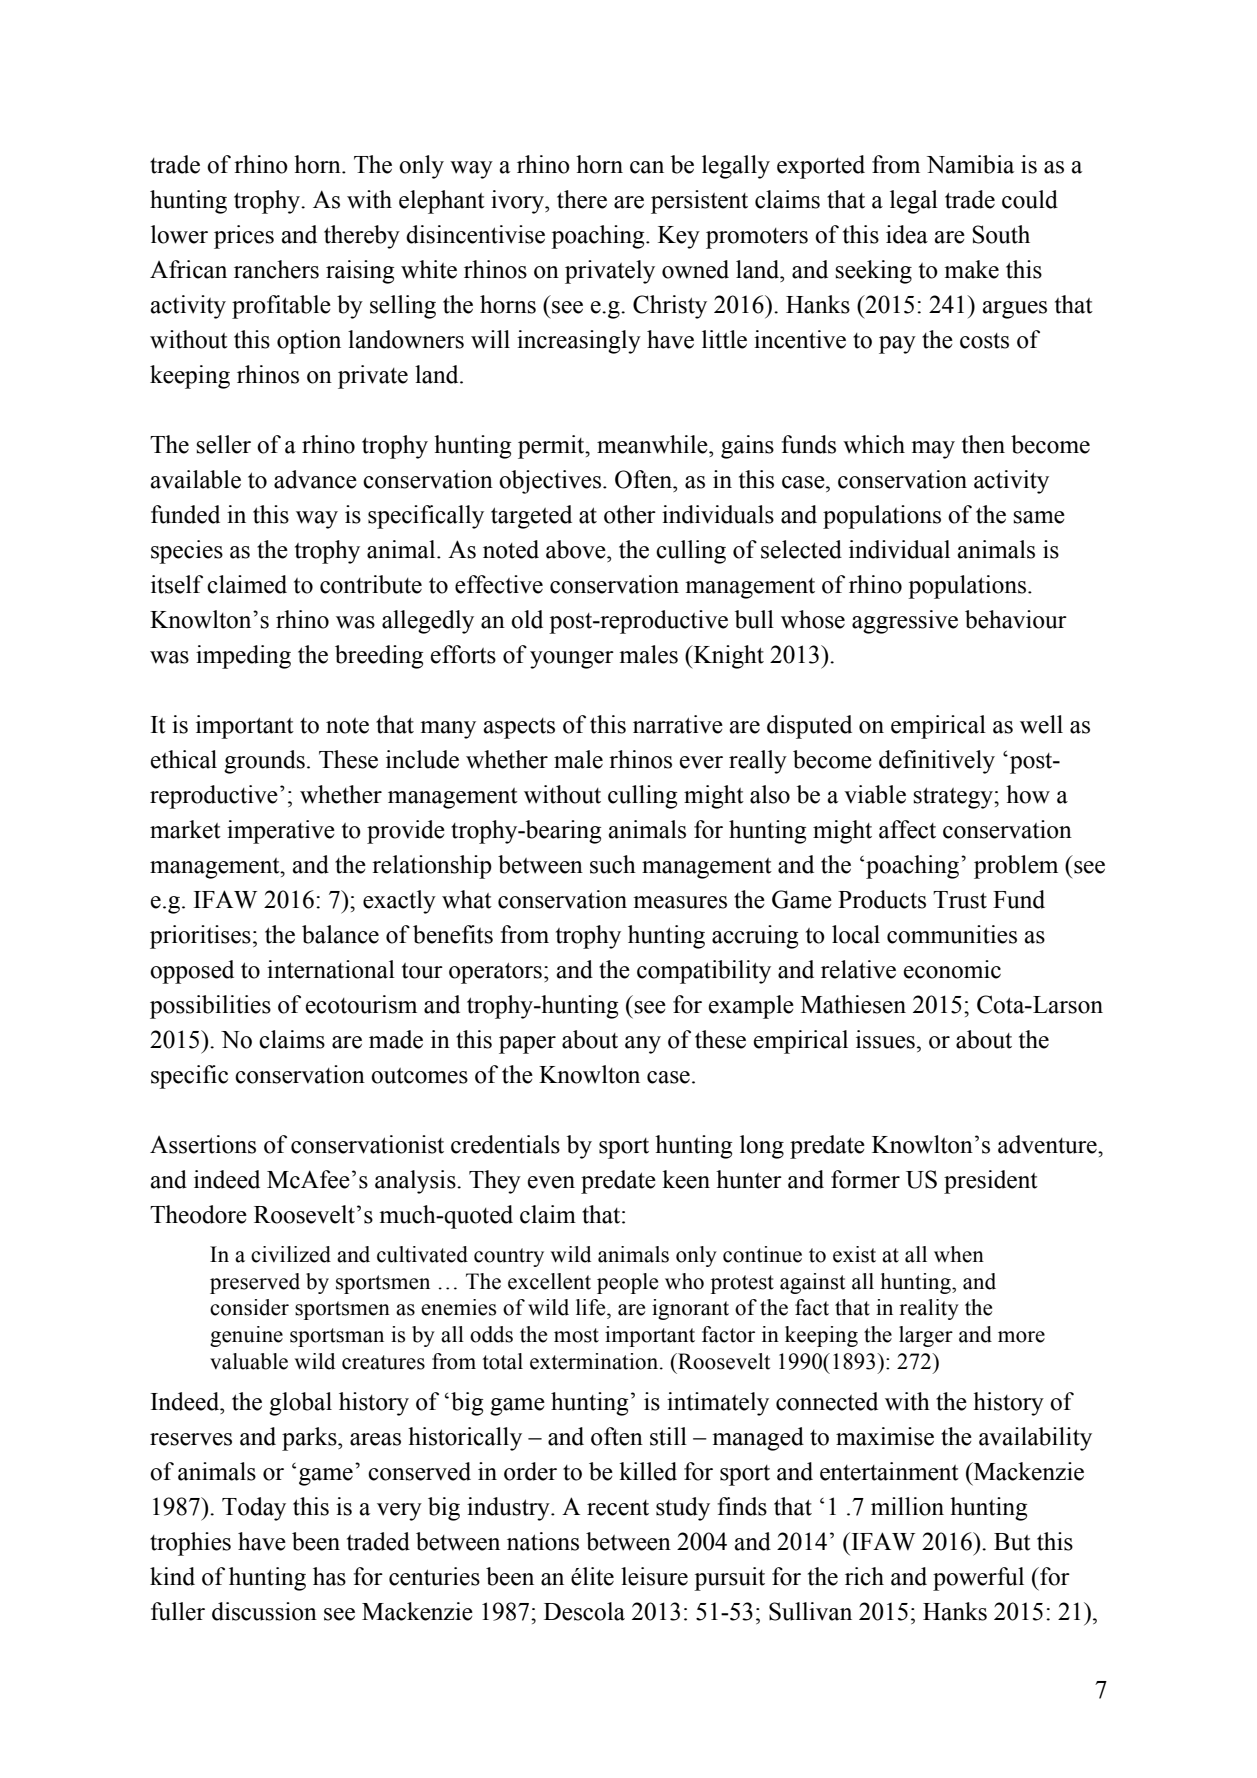  I want to click on prices, so click(244, 237).
